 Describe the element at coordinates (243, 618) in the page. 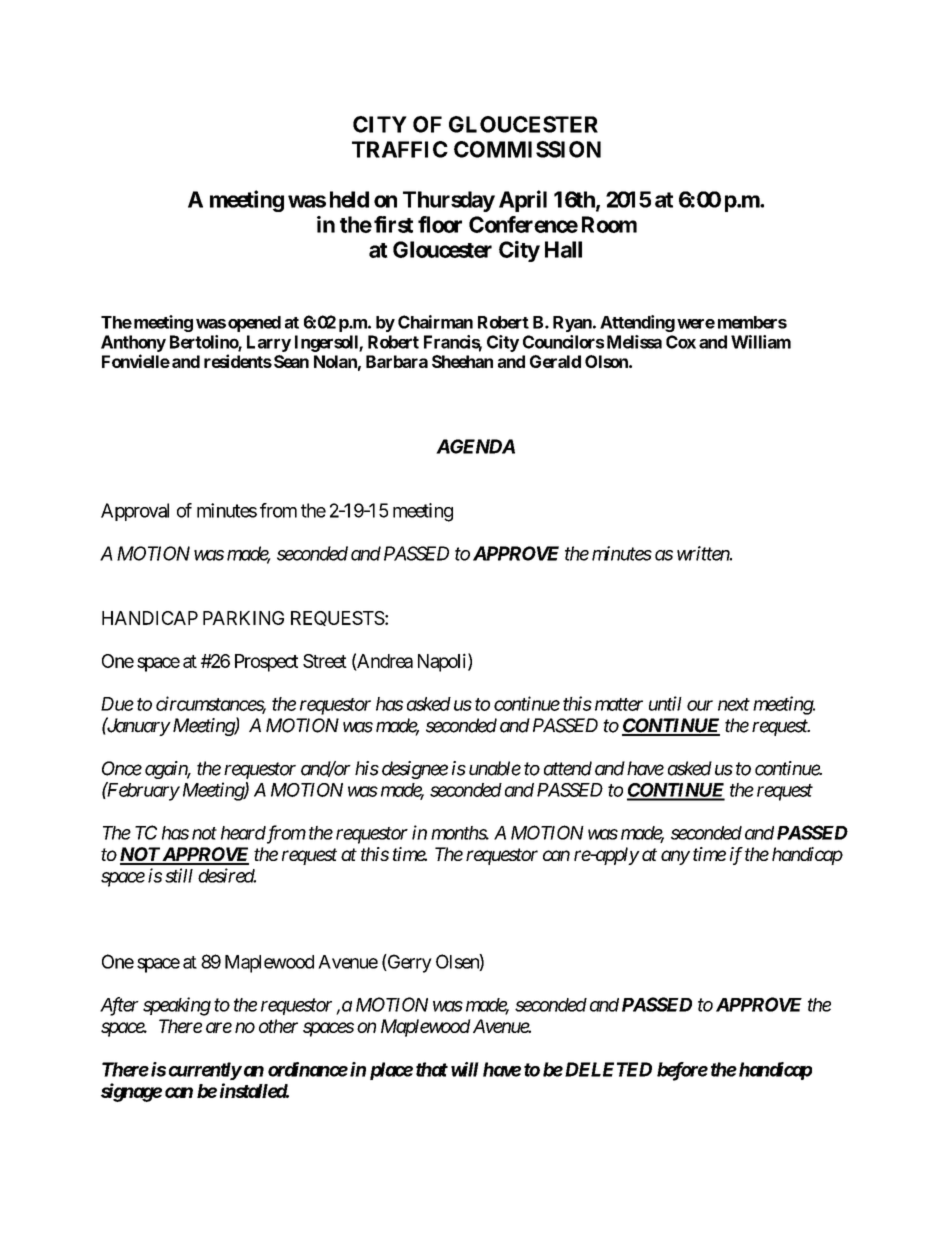

I see `PARKING` at that location.
